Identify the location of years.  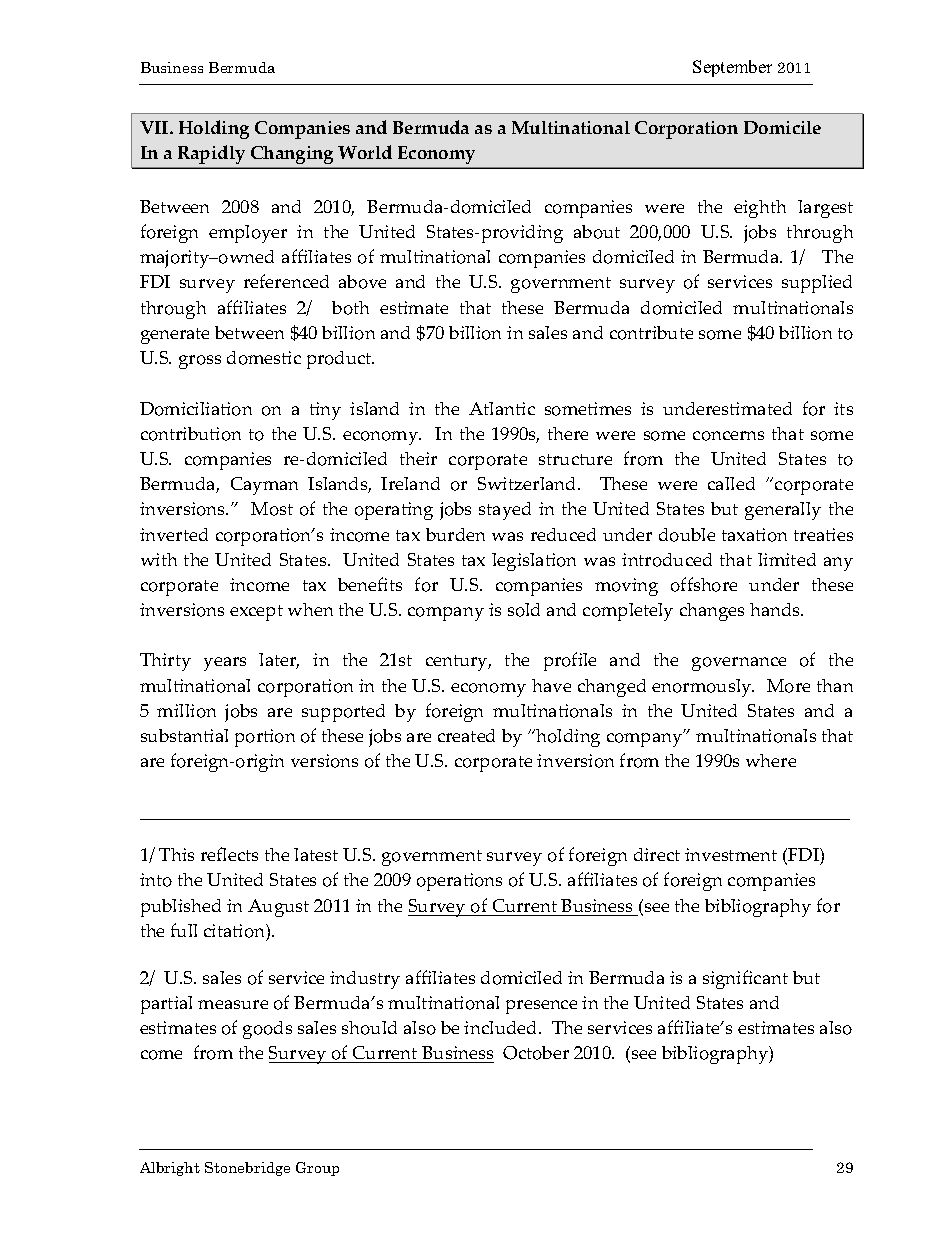
(225, 664).
